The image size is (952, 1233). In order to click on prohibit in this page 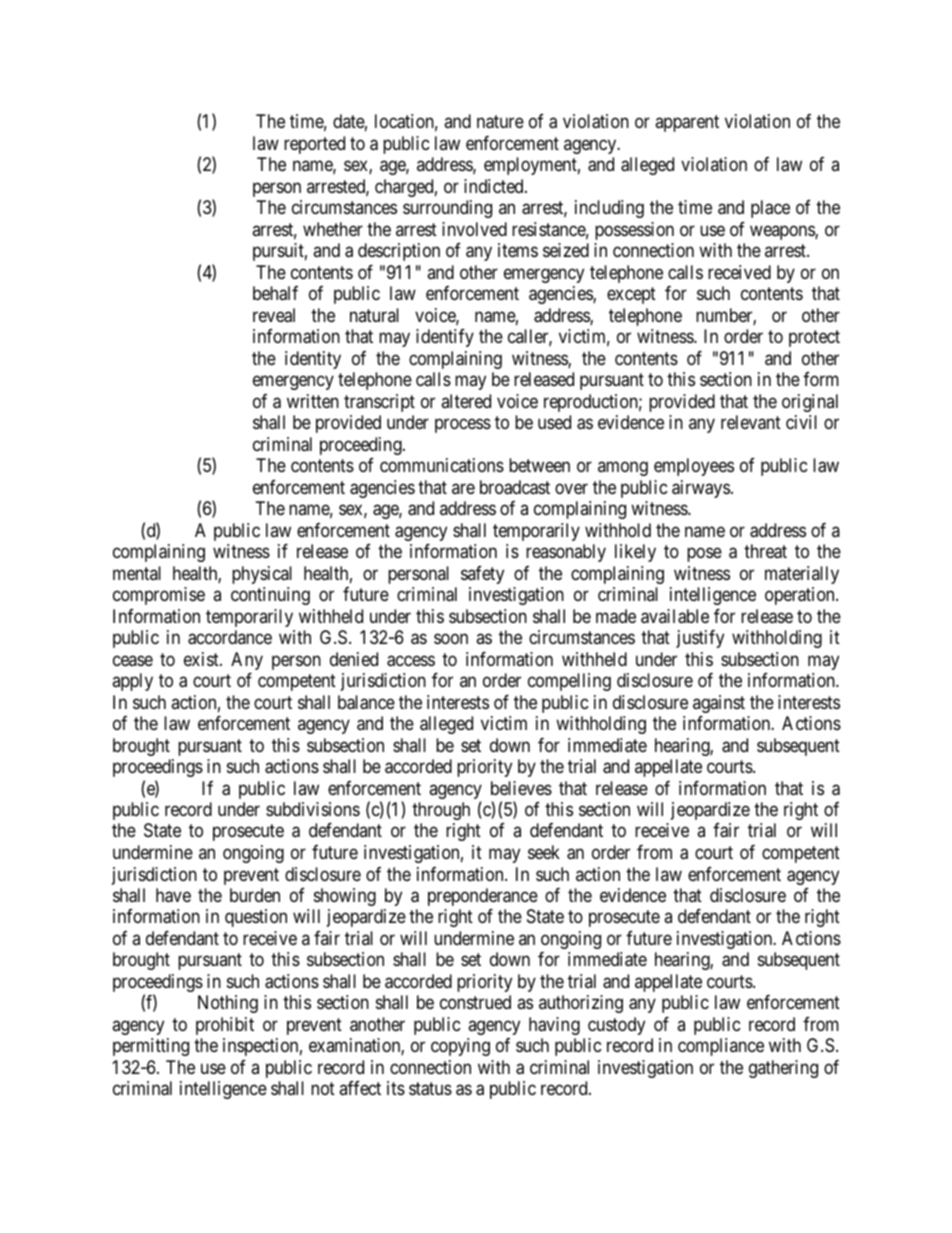, I will do `click(225, 1026)`.
